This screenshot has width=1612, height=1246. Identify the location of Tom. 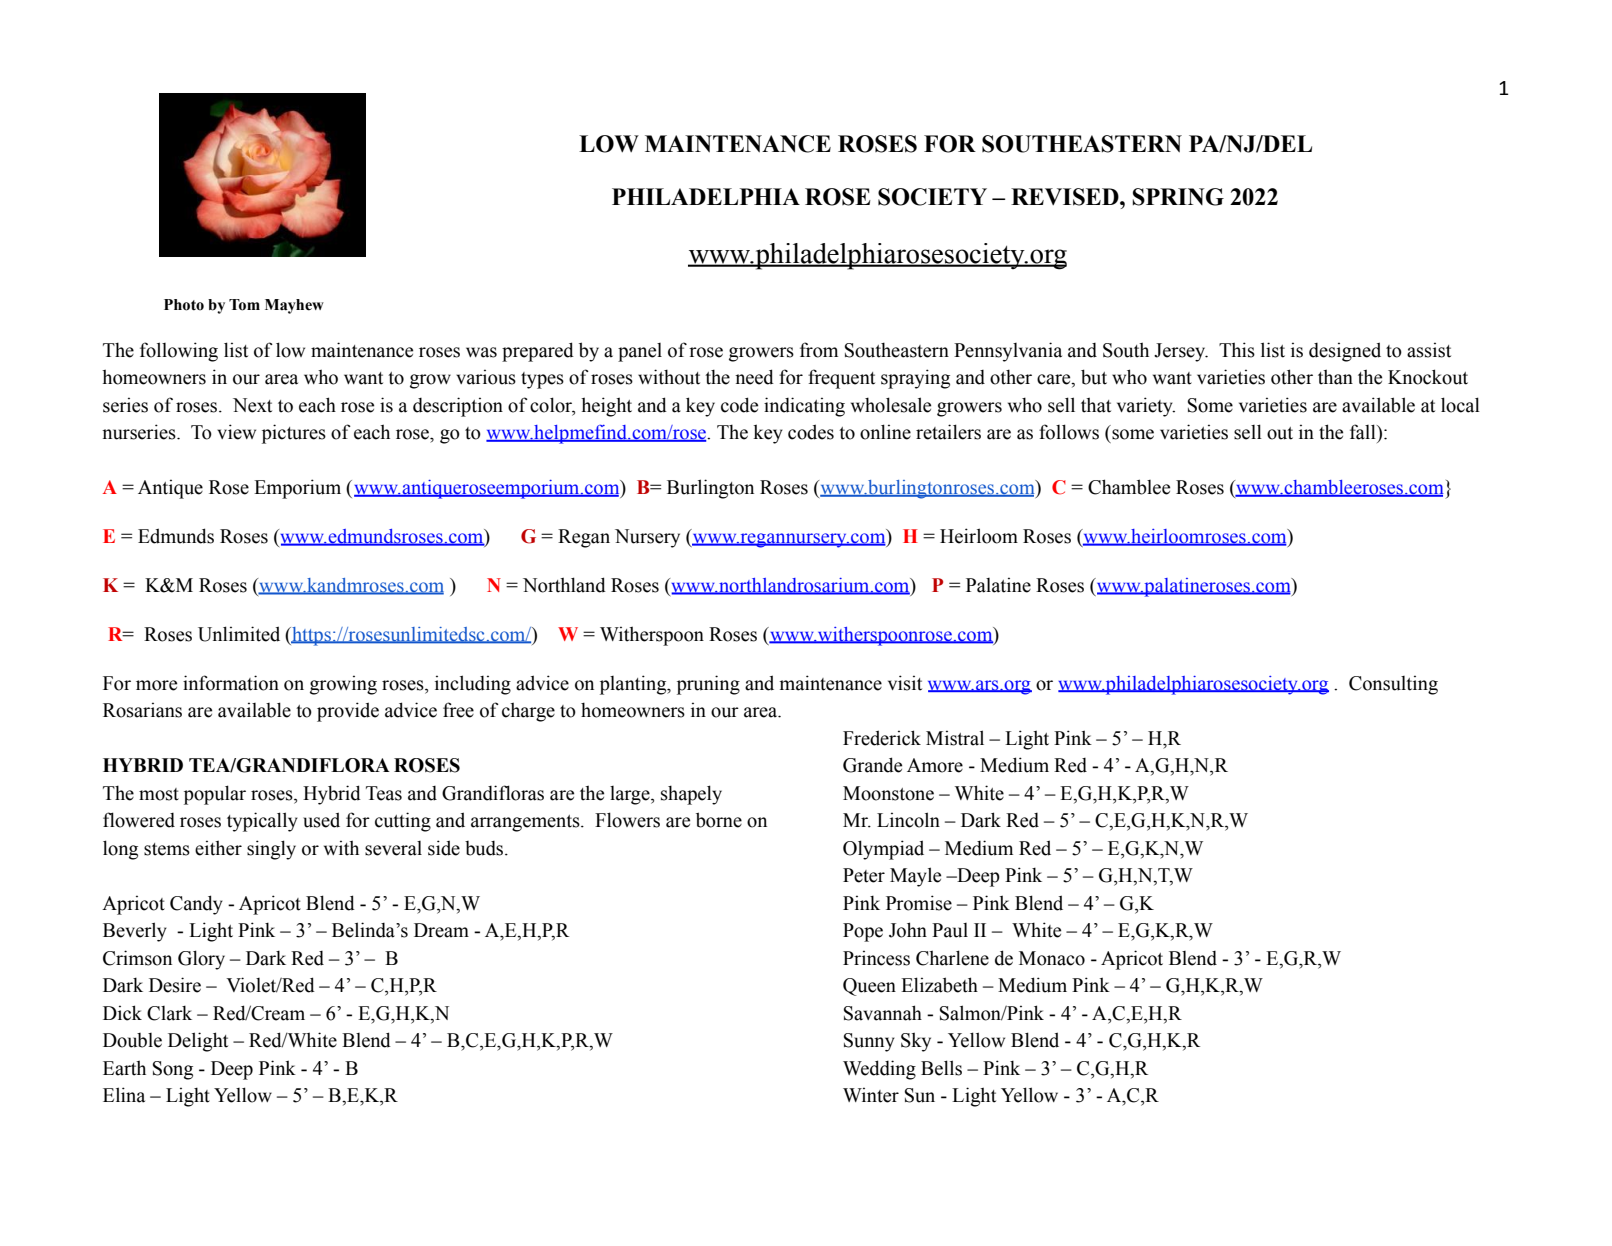
(244, 305).
